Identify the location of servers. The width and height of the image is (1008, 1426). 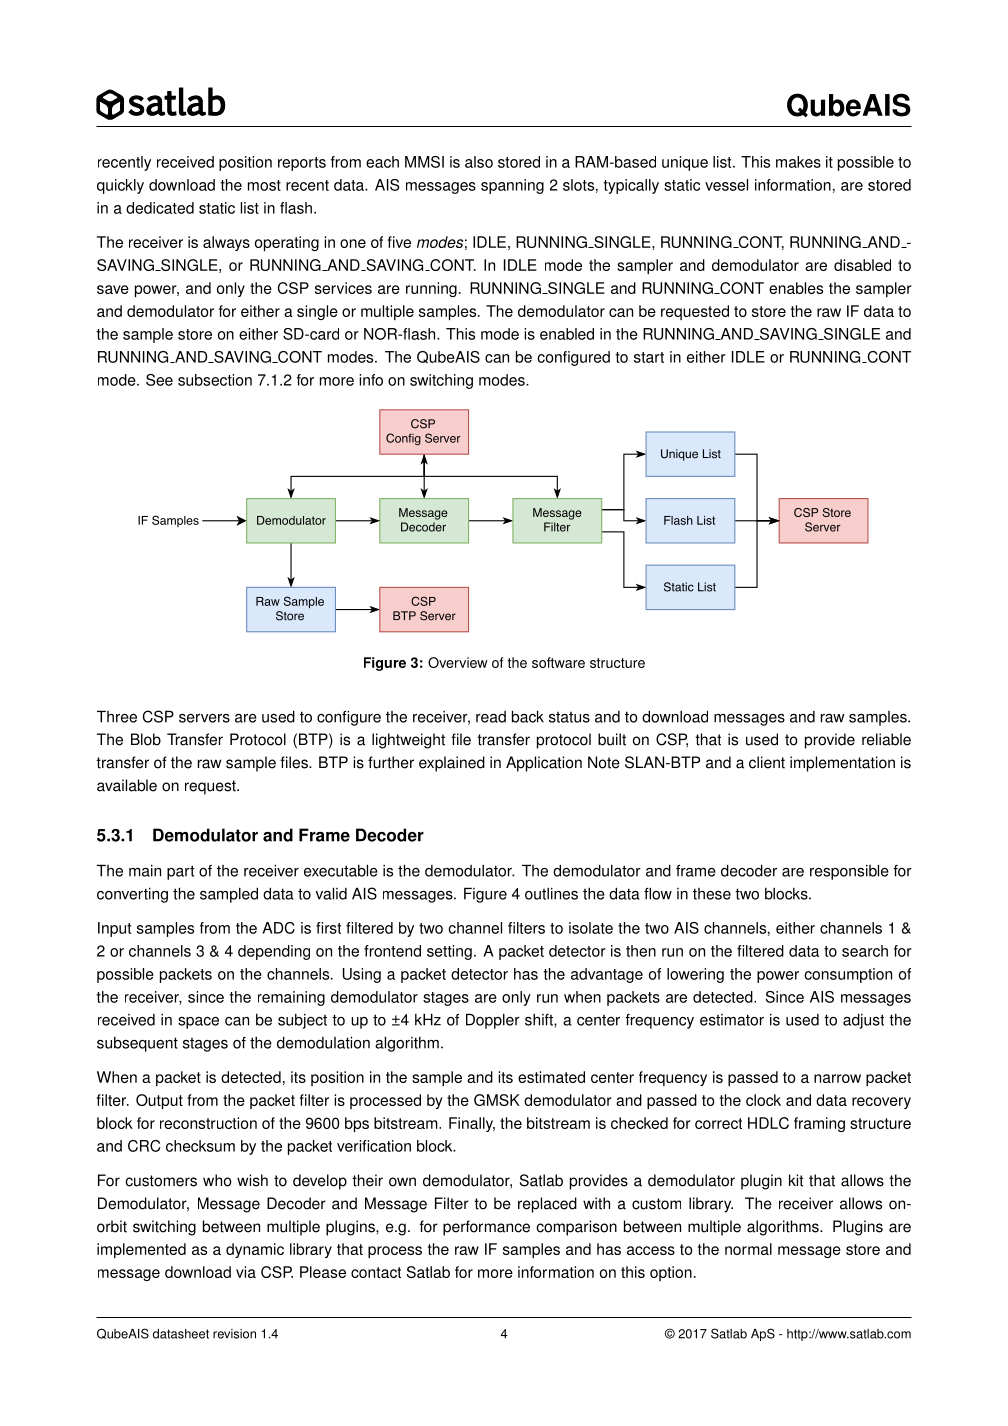
(204, 718).
